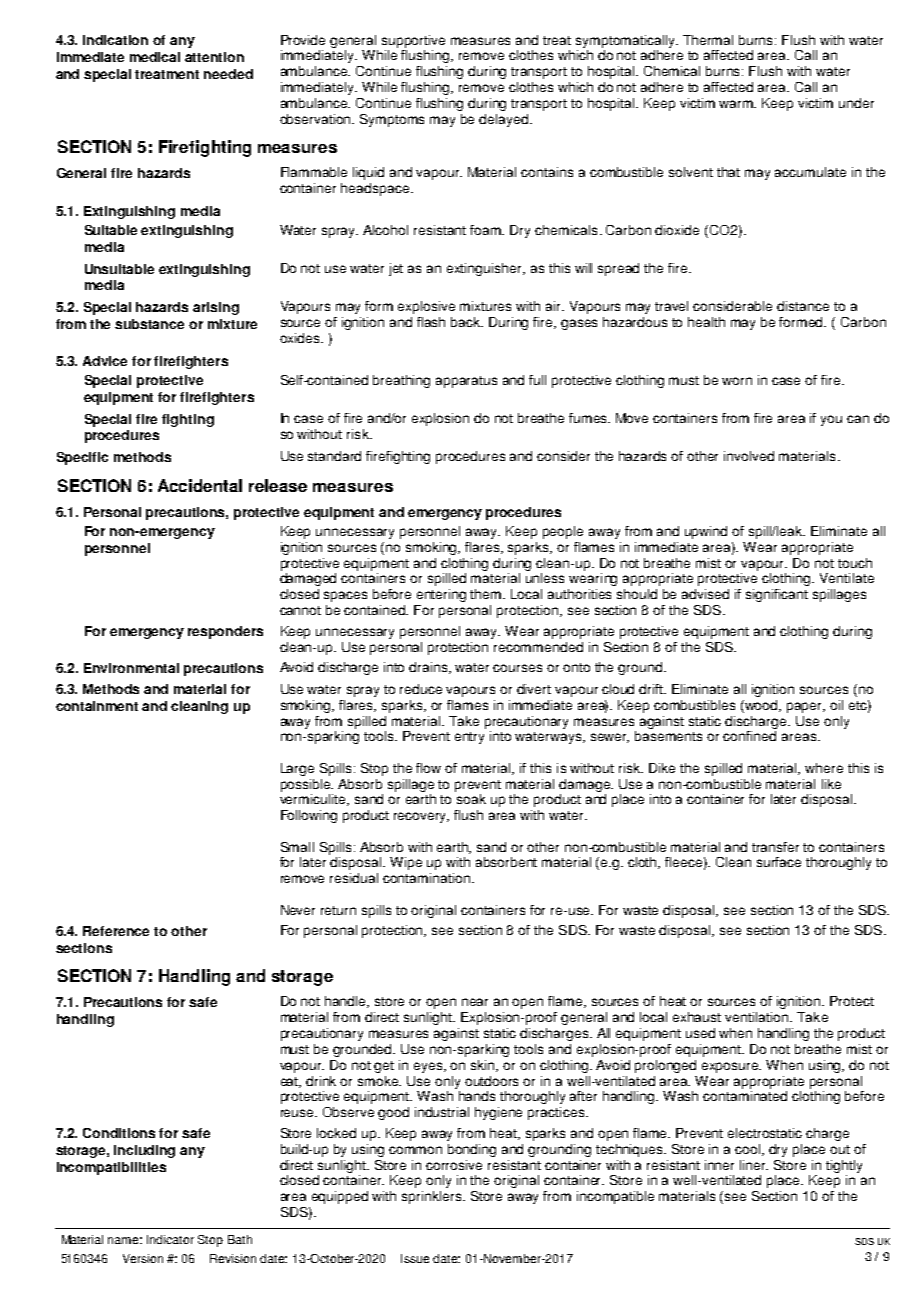 The width and height of the screenshot is (924, 1308). I want to click on involved, so click(749, 456).
